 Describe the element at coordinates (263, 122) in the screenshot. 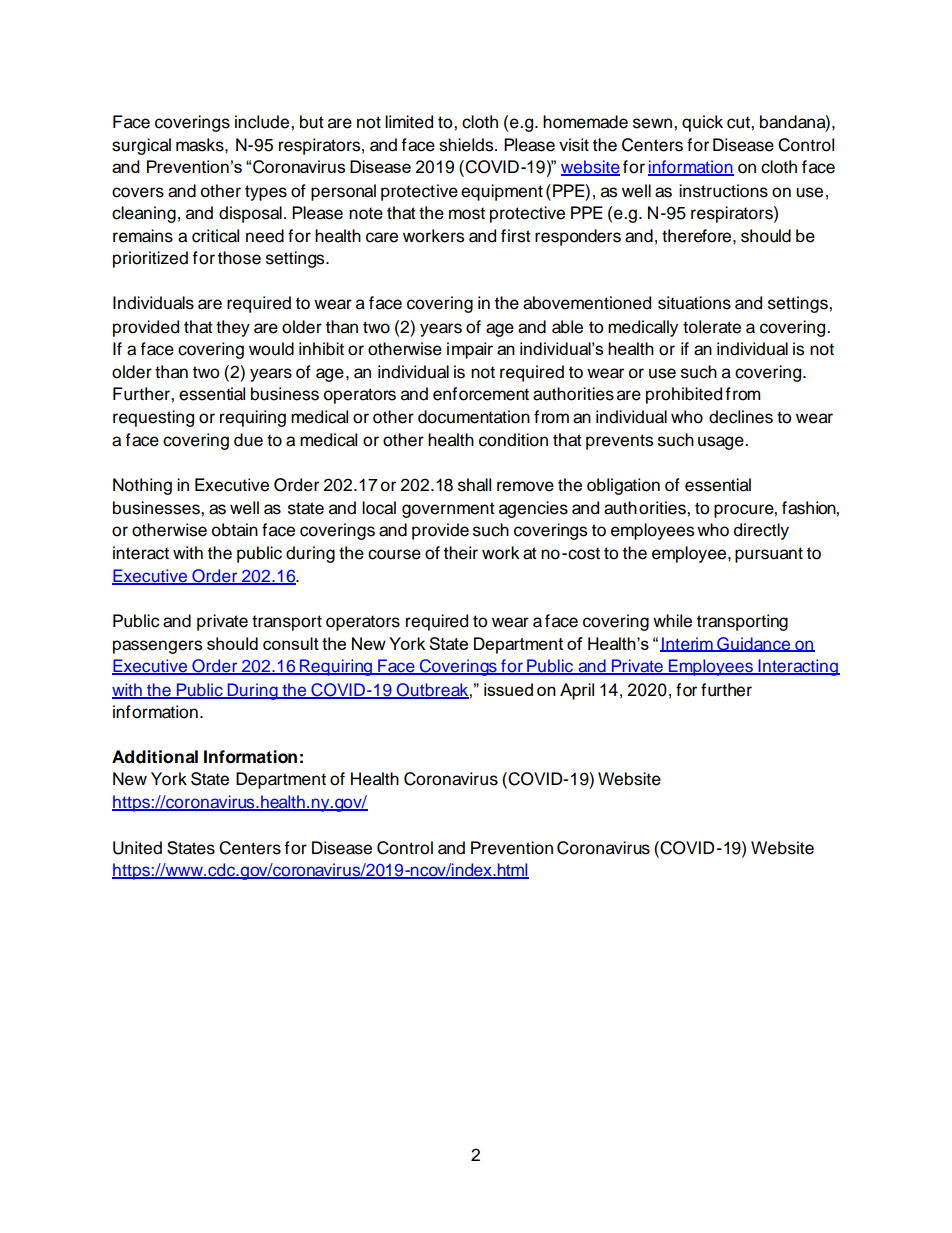

I see `include` at that location.
